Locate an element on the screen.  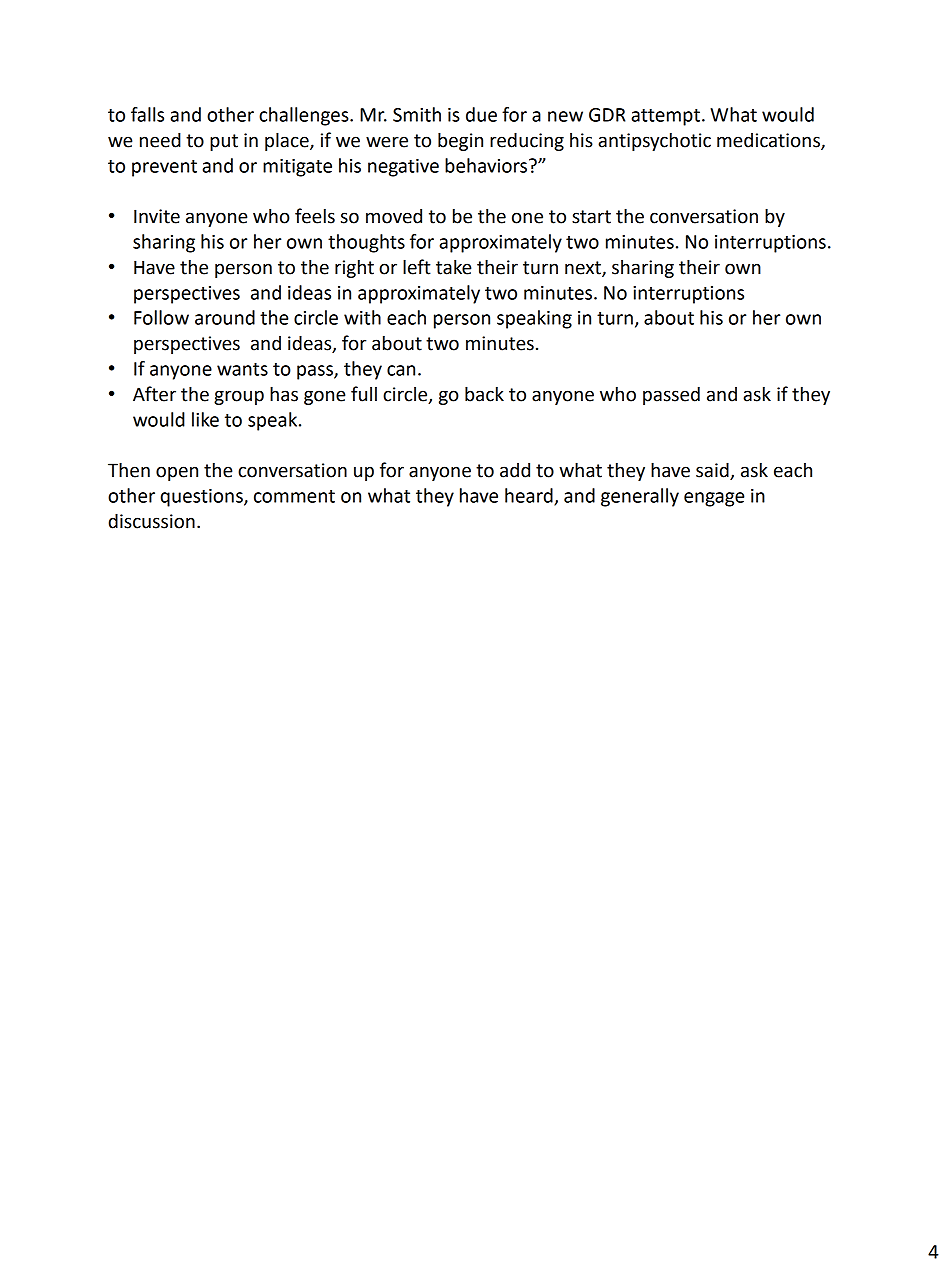
add is located at coordinates (515, 470).
